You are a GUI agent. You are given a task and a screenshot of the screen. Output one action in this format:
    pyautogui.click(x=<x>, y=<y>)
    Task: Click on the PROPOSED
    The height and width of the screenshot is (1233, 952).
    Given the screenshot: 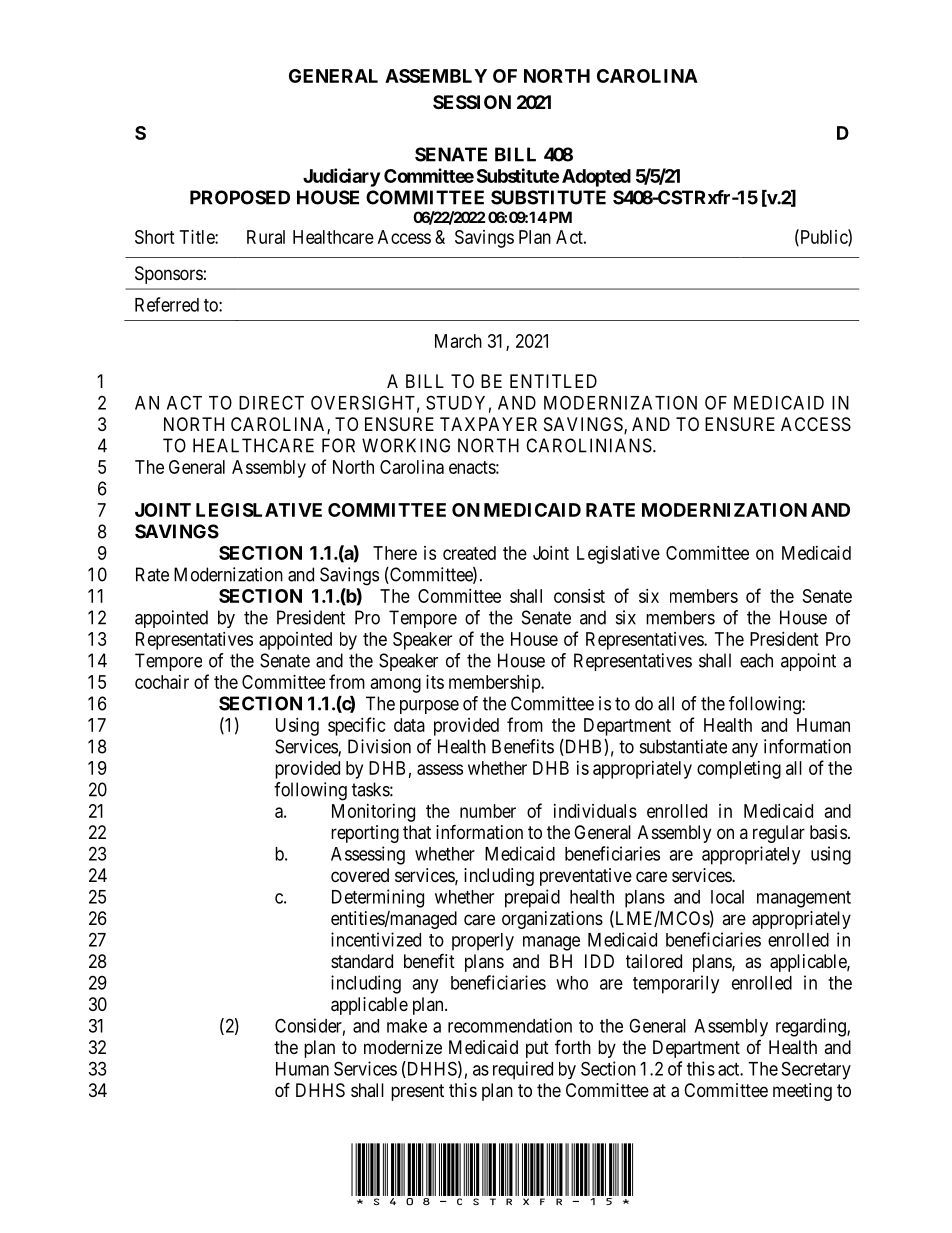 What is the action you would take?
    pyautogui.click(x=240, y=197)
